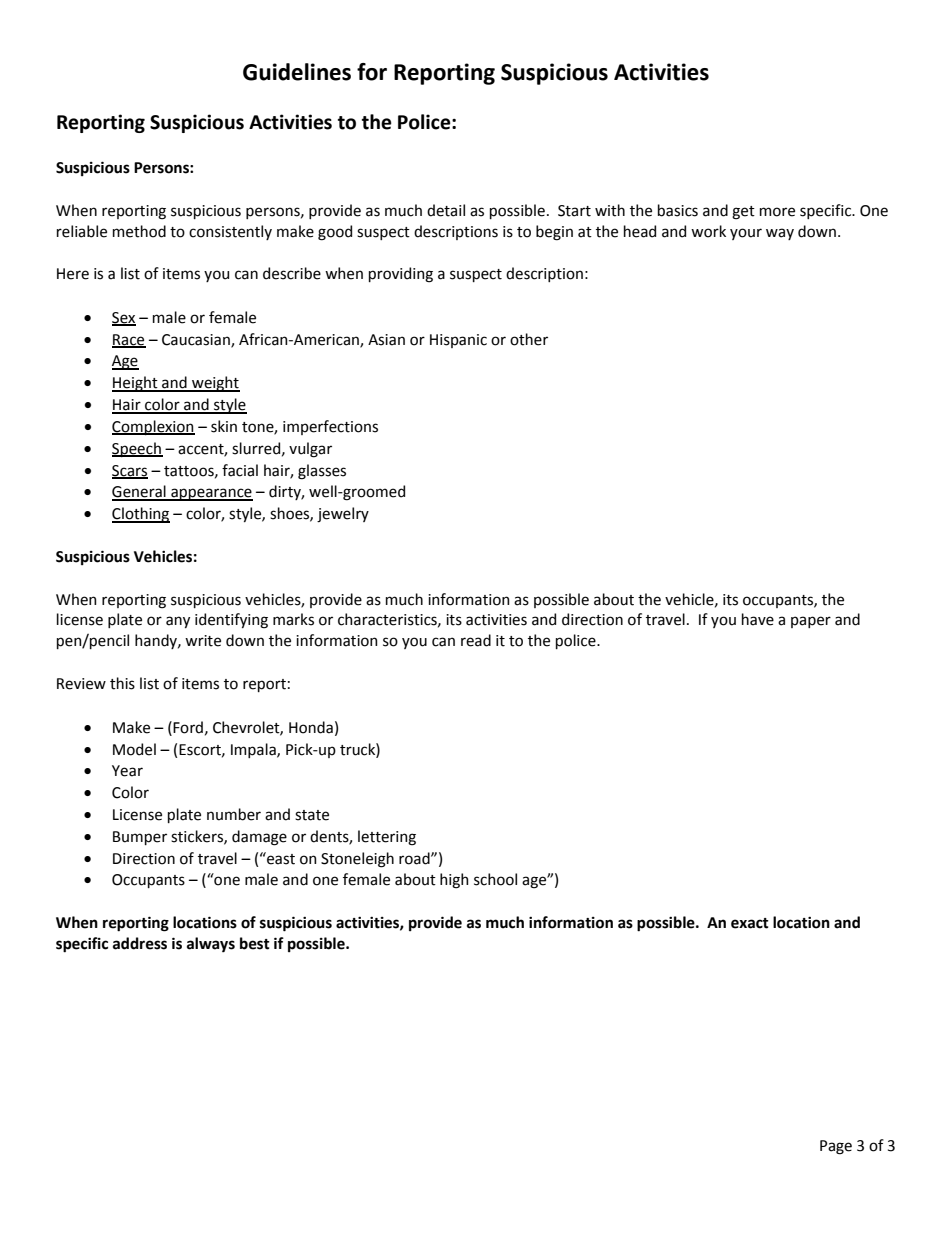  Describe the element at coordinates (297, 72) in the screenshot. I see `Guidelines` at that location.
